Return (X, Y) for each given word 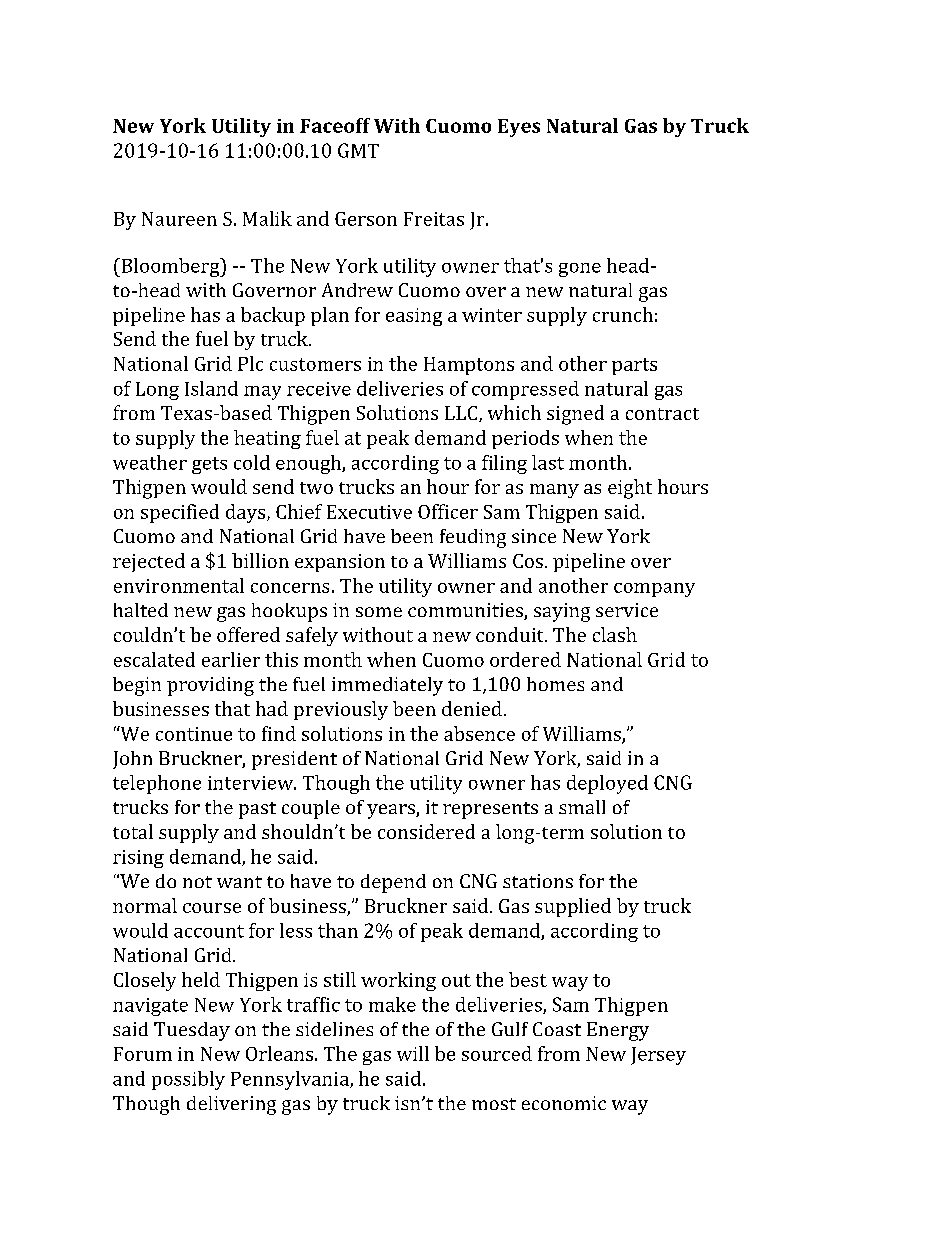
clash (615, 634)
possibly (188, 1080)
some (379, 612)
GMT (358, 150)
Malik (267, 218)
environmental (179, 585)
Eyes (519, 128)
